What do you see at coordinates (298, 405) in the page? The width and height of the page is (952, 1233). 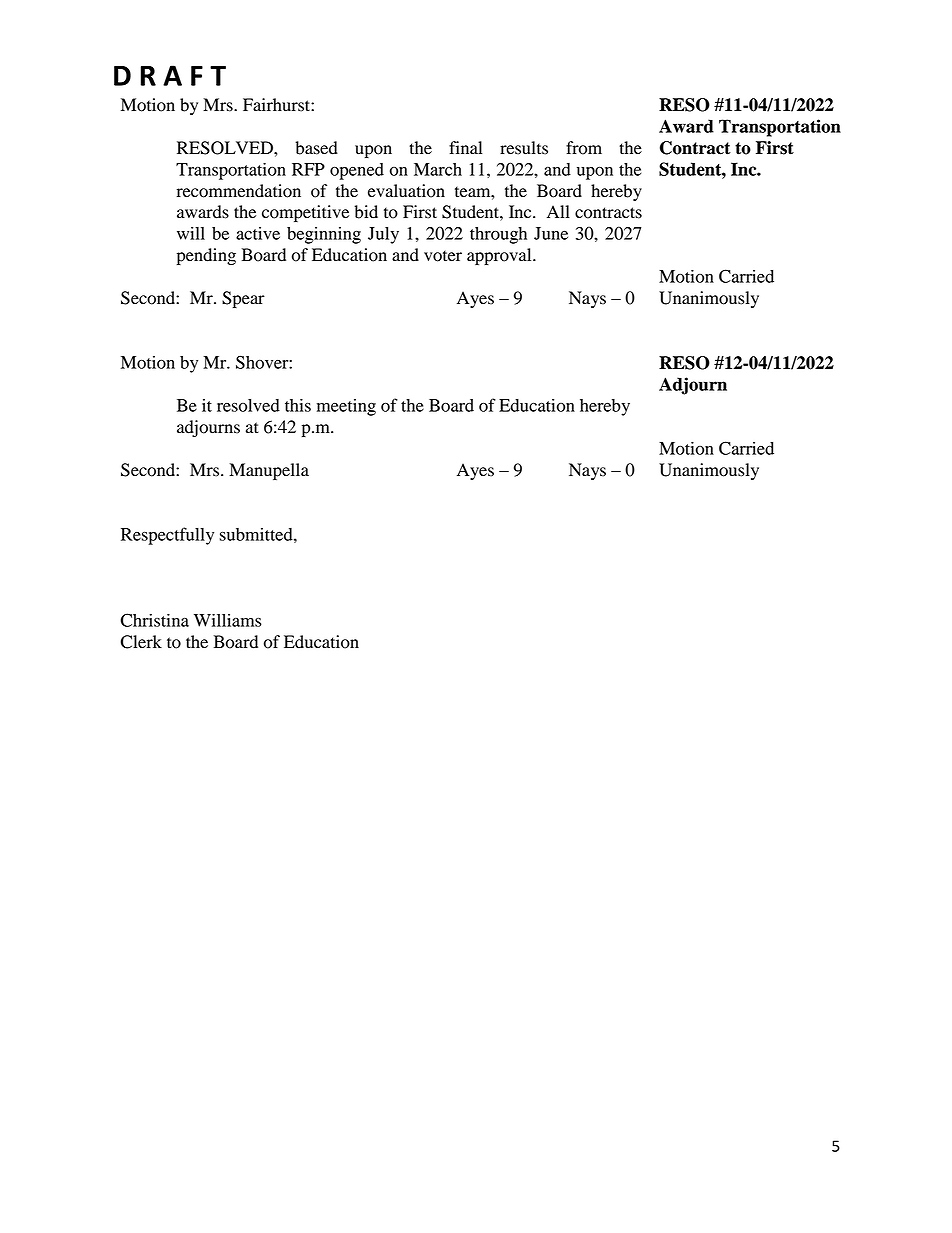 I see `this` at bounding box center [298, 405].
